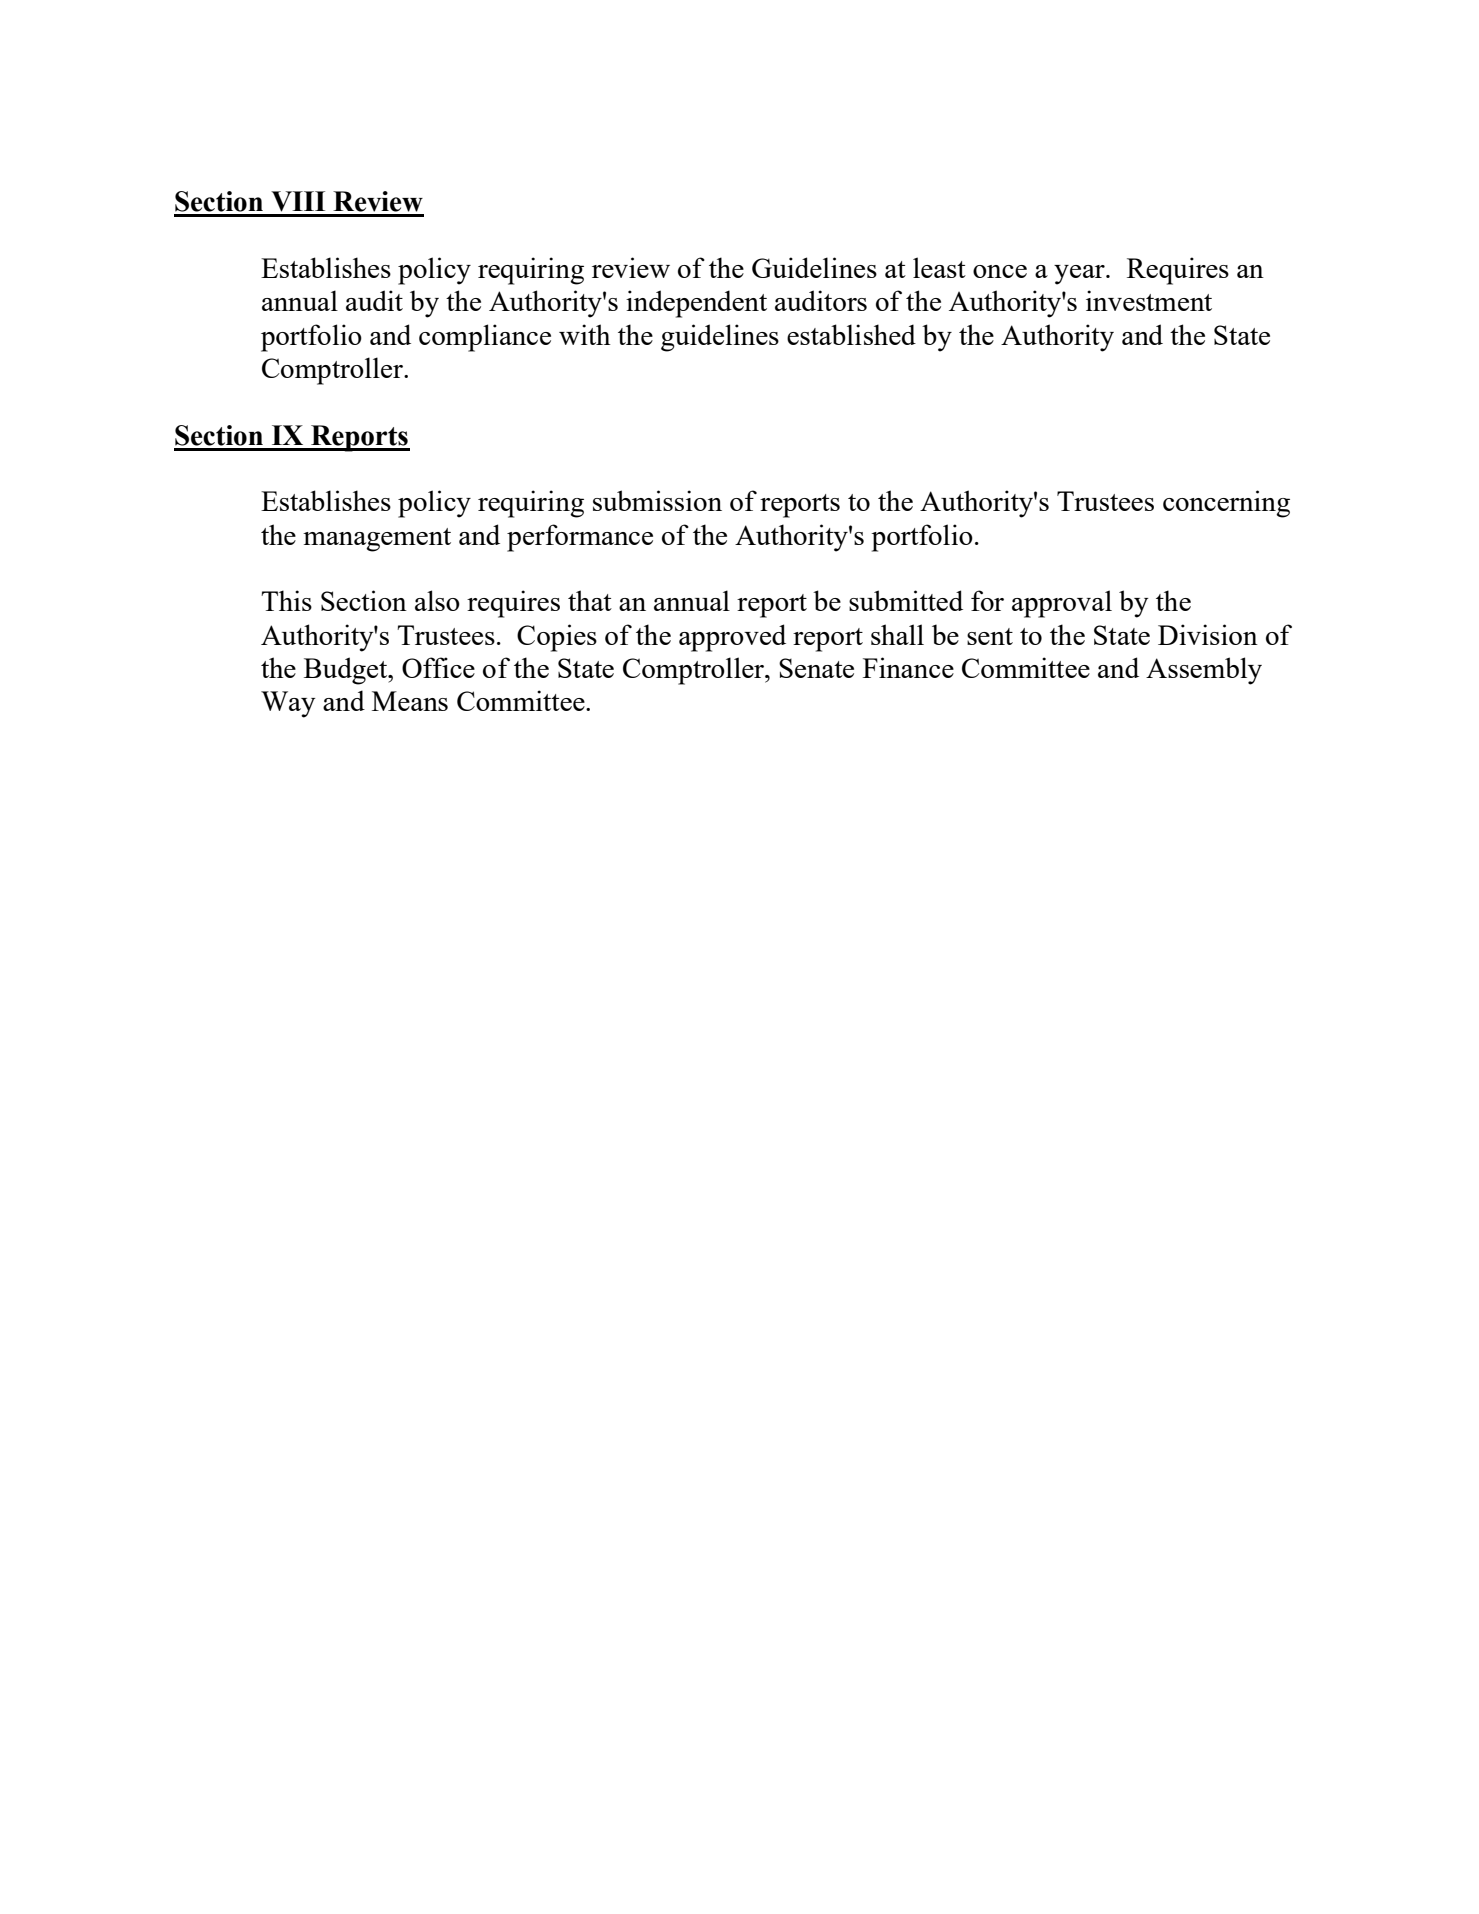 The width and height of the page is (1479, 1914). What do you see at coordinates (1080, 275) in the page?
I see `year` at bounding box center [1080, 275].
